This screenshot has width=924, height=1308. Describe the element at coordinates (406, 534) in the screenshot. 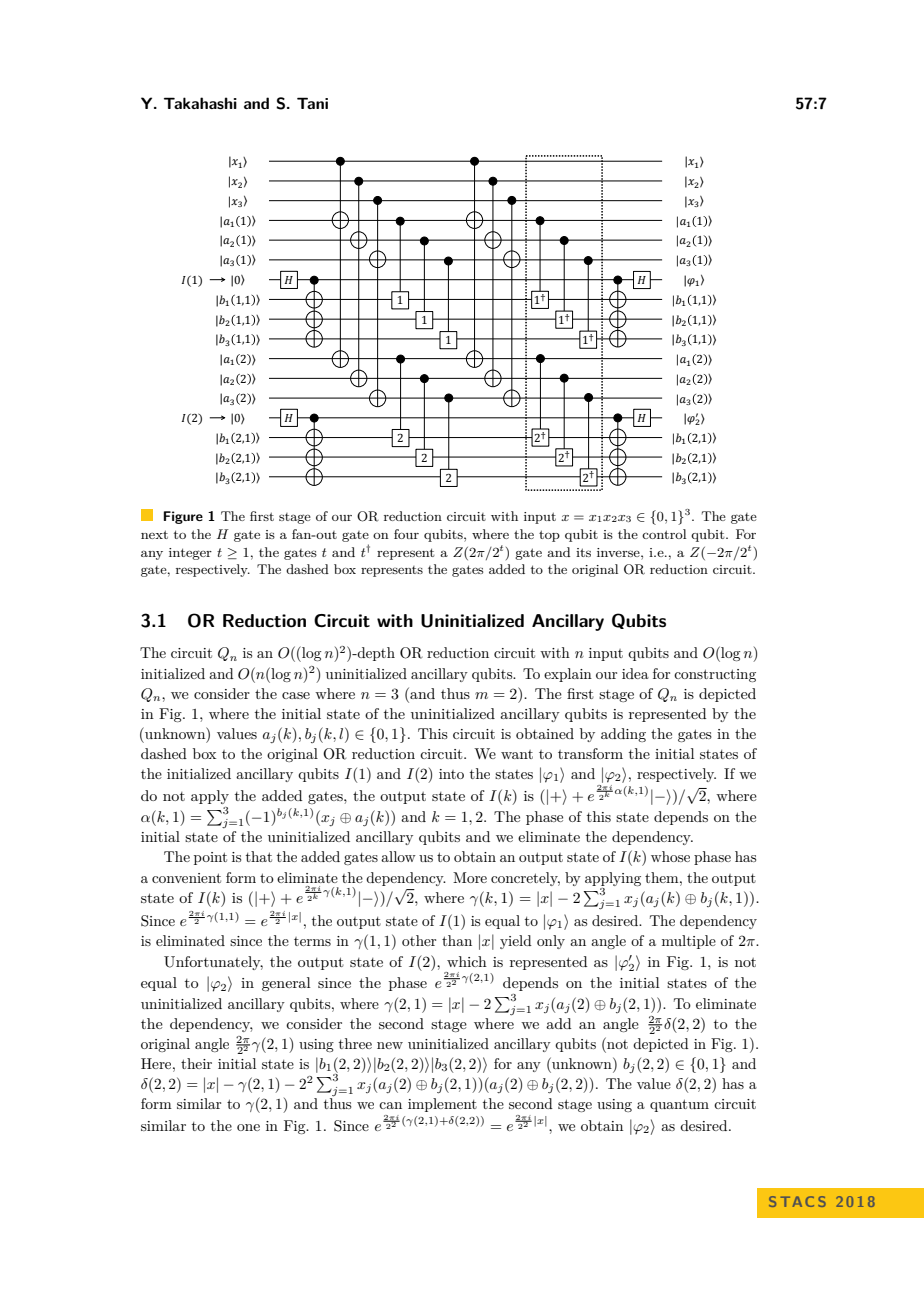

I see `four` at that location.
